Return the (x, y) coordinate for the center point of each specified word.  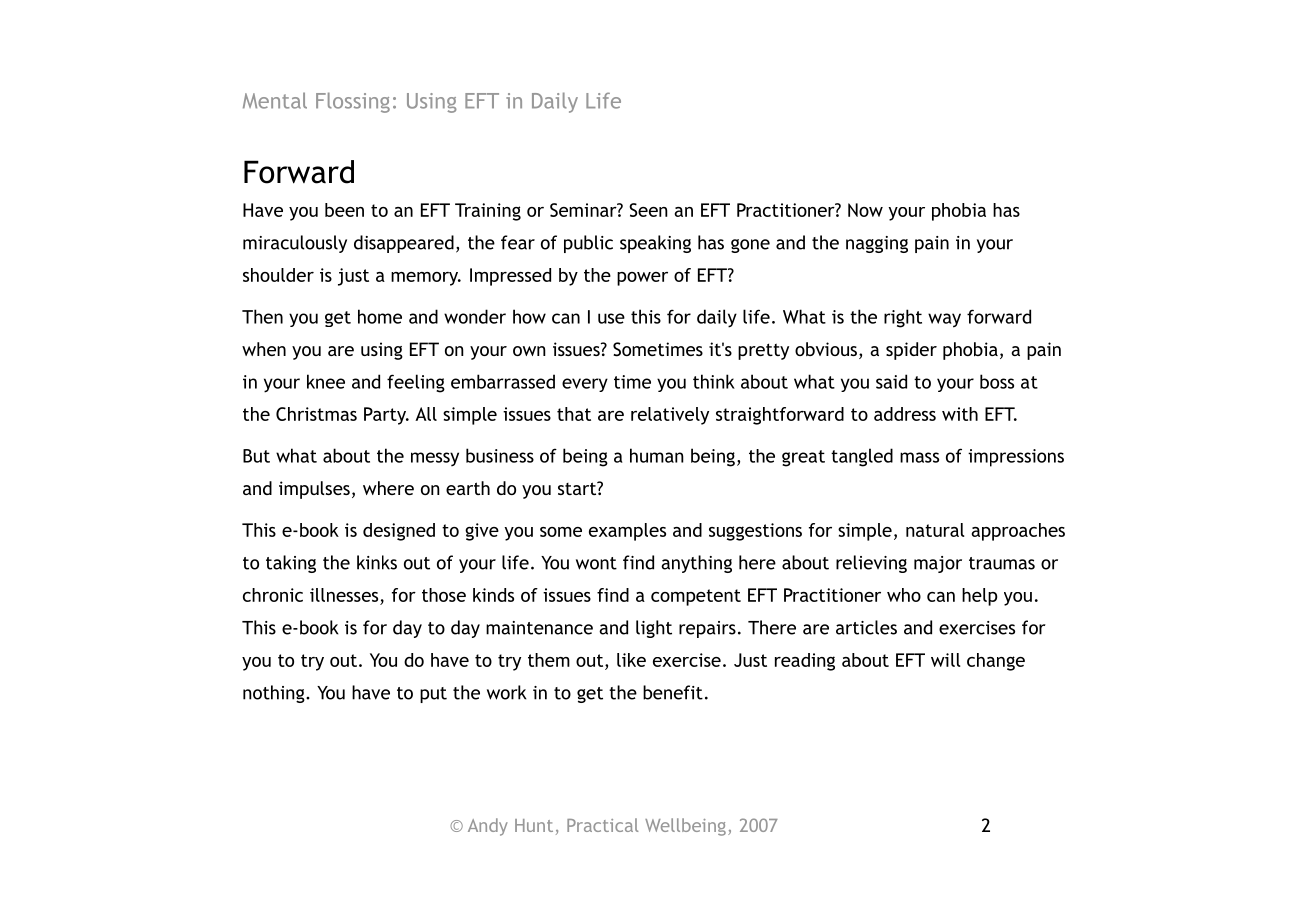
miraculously (295, 244)
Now (865, 210)
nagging (877, 244)
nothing (275, 694)
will (946, 660)
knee (326, 381)
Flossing (353, 102)
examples (627, 532)
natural (935, 530)
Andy (488, 827)
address (905, 414)
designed (399, 532)
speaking (655, 244)
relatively (670, 416)
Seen (648, 210)
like (631, 660)
